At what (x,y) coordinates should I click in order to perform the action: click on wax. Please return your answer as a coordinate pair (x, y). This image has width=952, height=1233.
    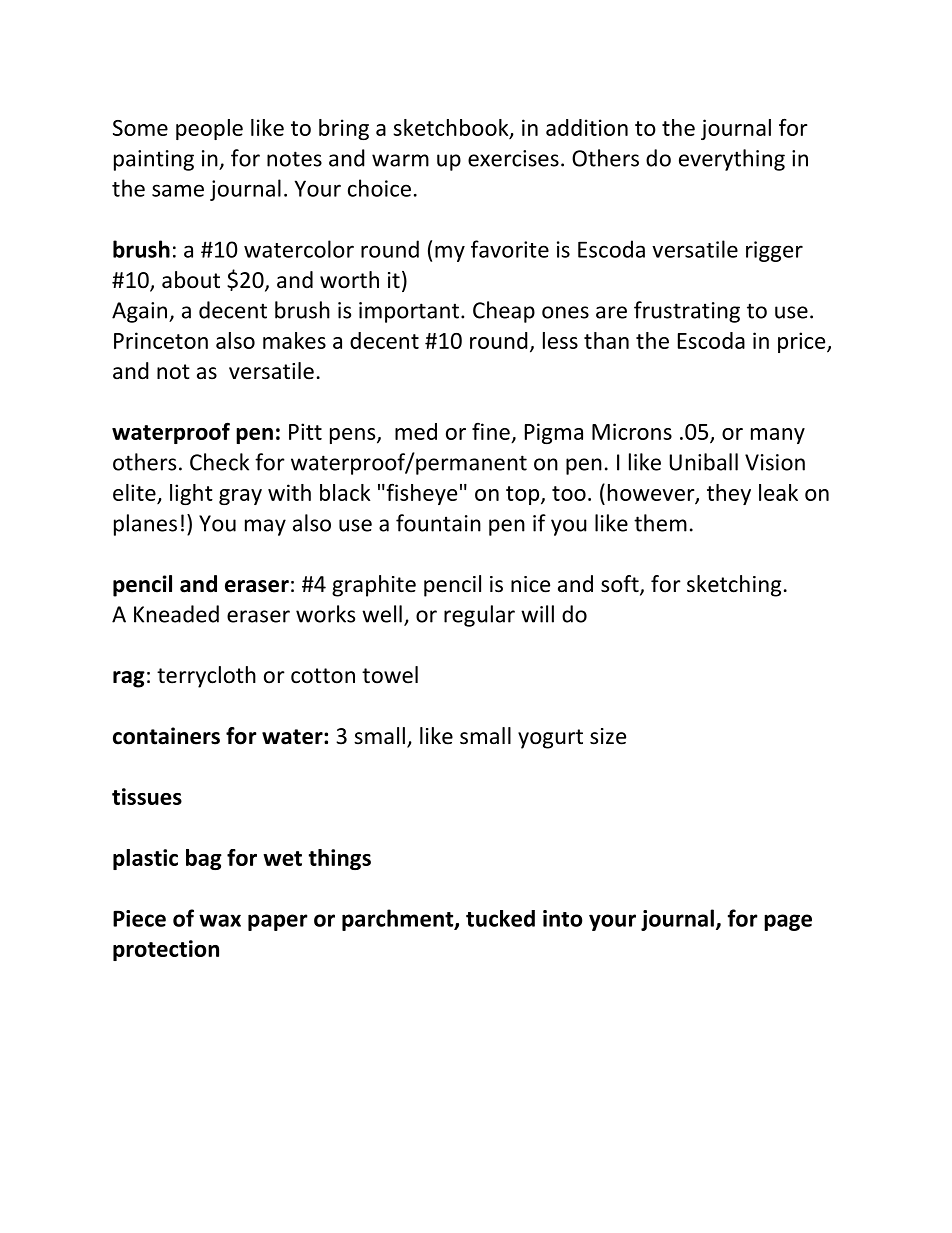
    Looking at the image, I should click on (220, 920).
